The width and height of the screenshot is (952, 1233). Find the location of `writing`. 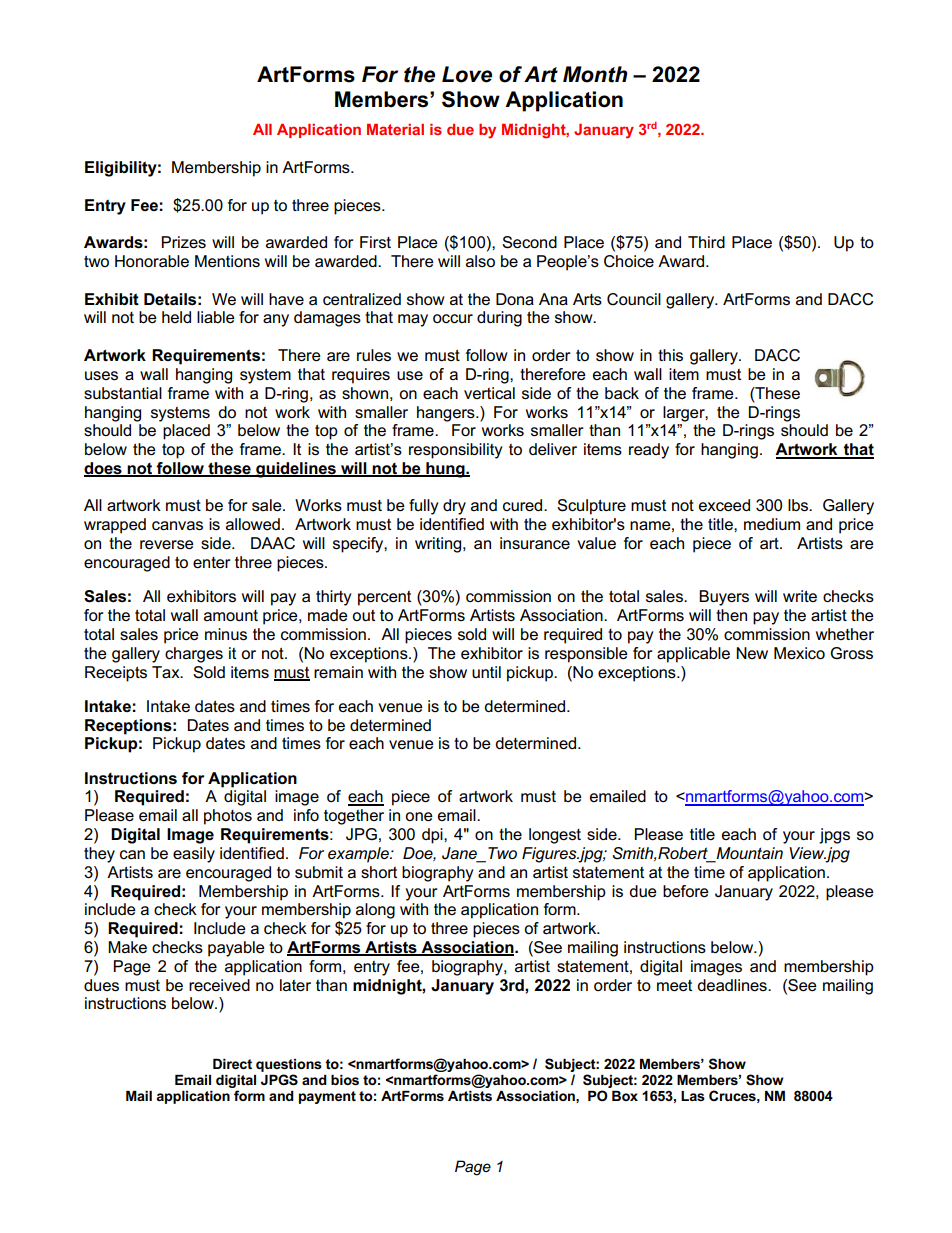

writing is located at coordinates (439, 545).
